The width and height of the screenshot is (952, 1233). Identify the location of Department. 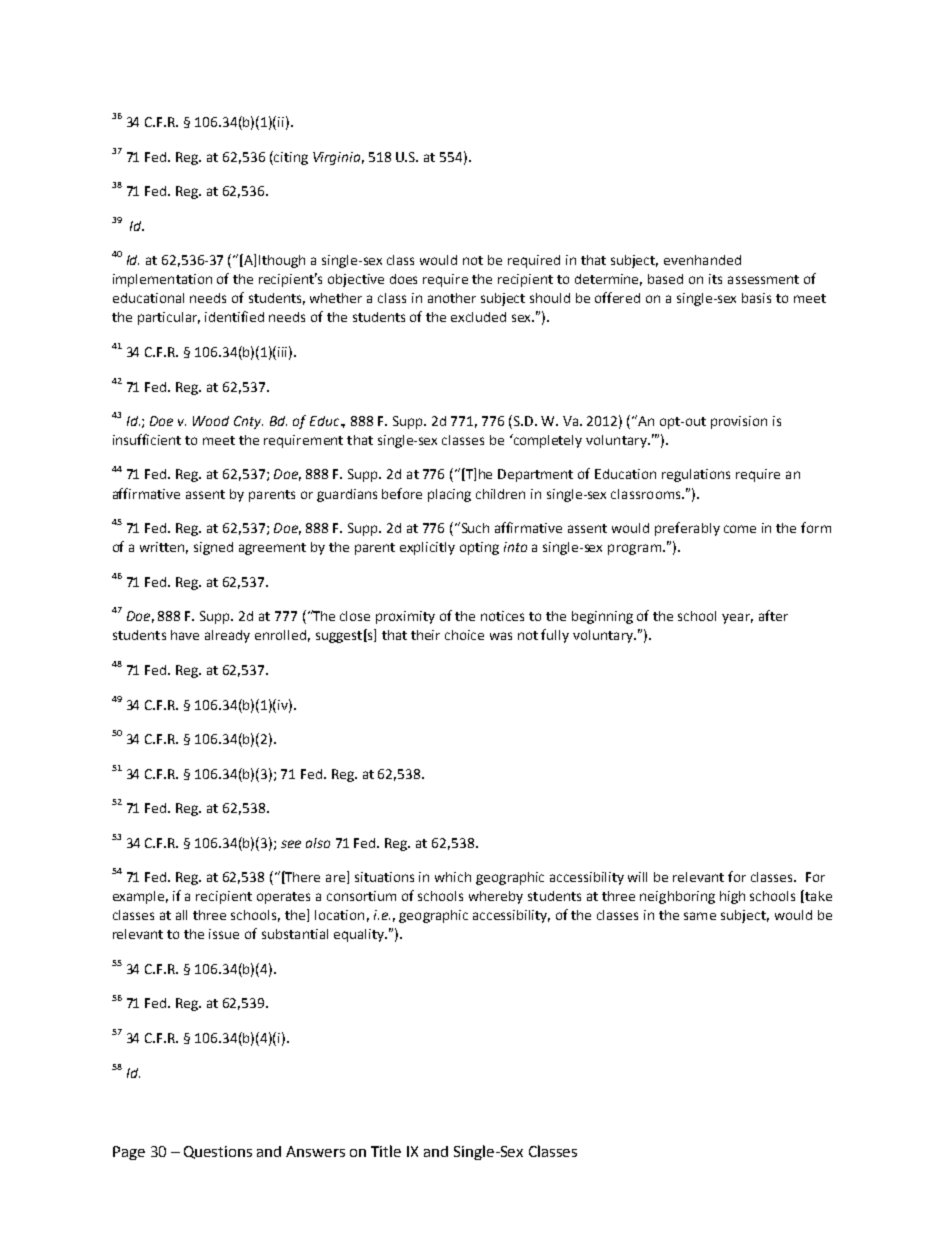
(535, 475).
